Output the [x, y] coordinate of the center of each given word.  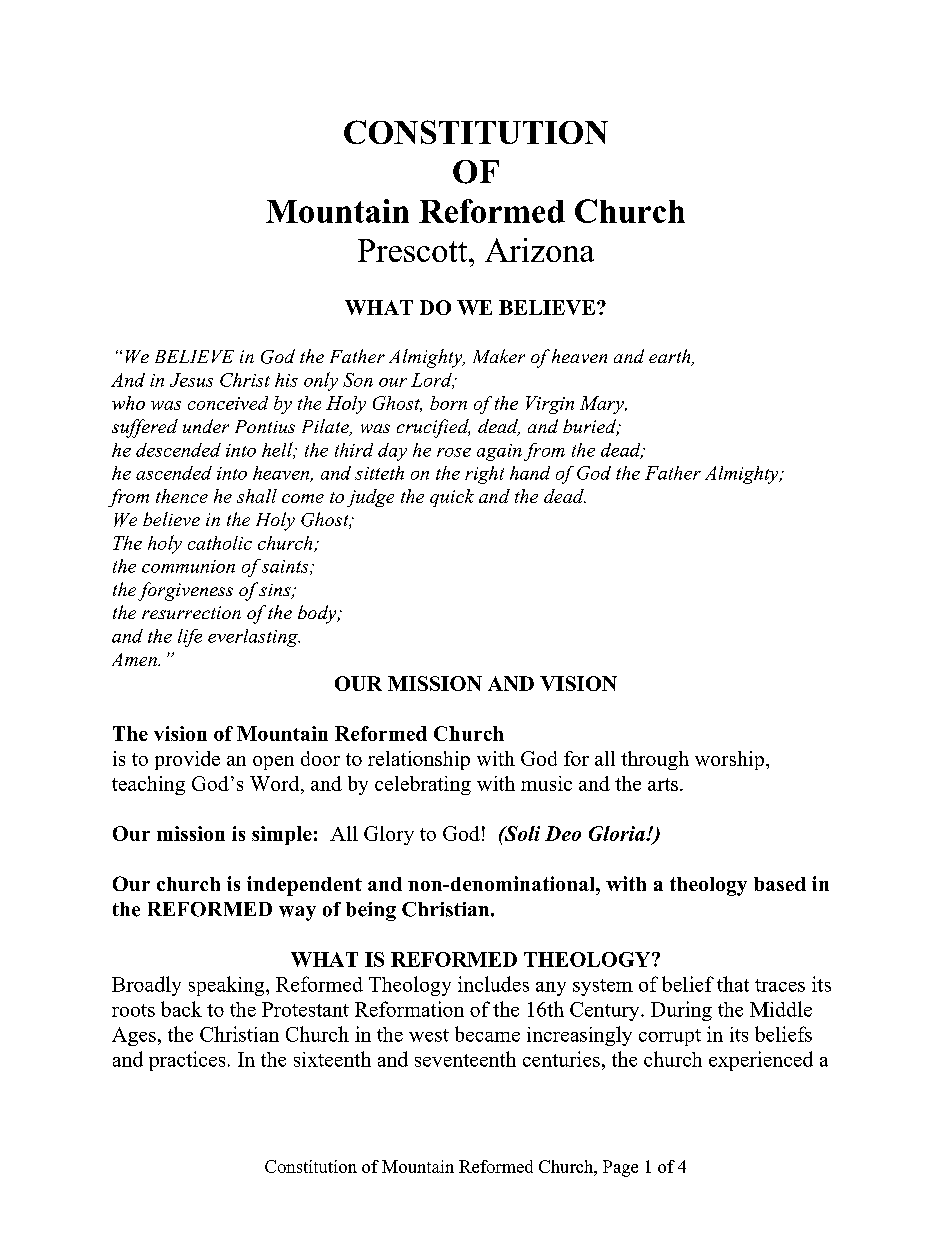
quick [452, 498]
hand [530, 473]
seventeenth [465, 1059]
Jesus [191, 380]
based [780, 884]
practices [187, 1061]
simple [282, 835]
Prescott [414, 250]
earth [671, 357]
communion [188, 566]
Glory [389, 835]
